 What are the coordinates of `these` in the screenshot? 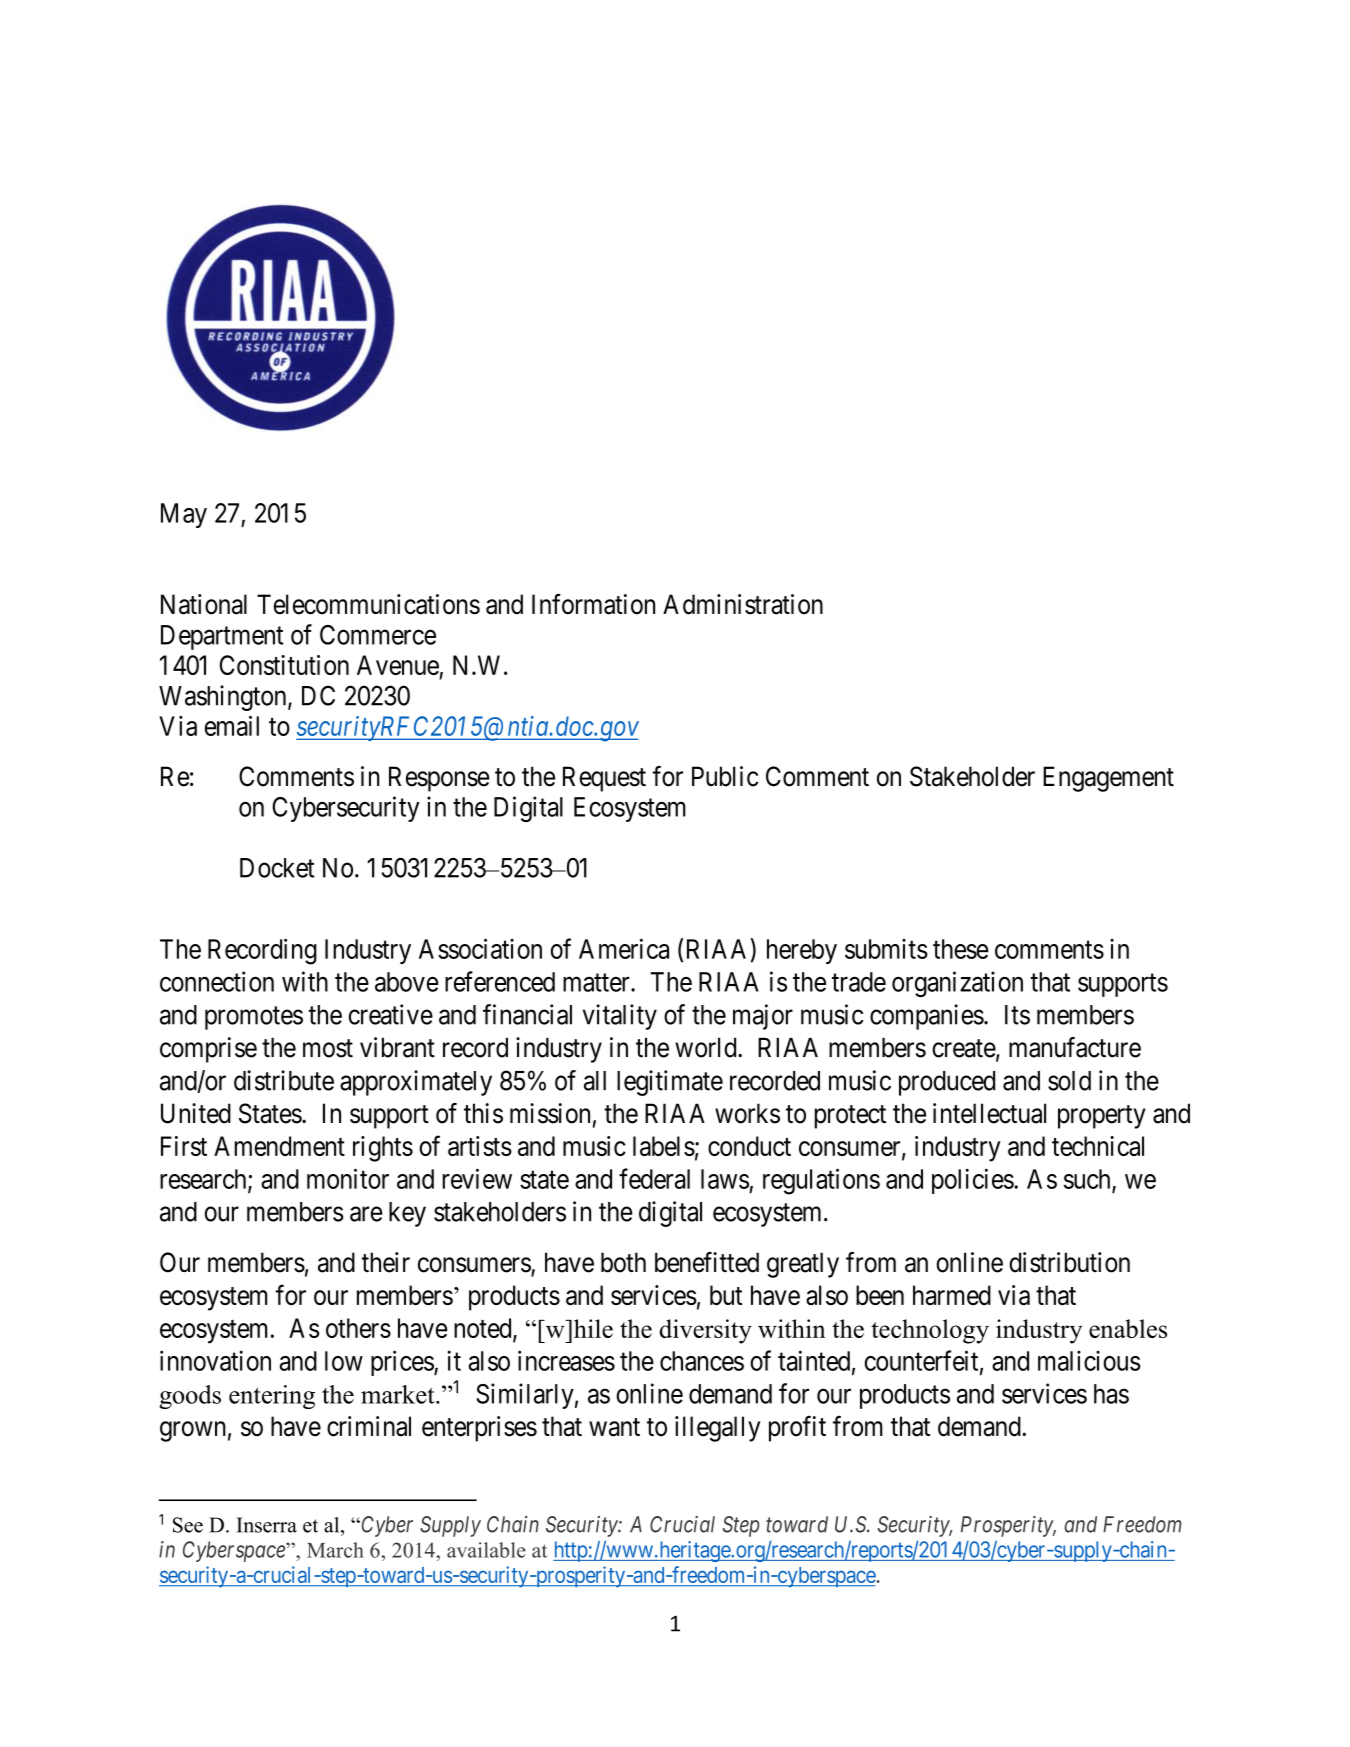 It's located at (960, 949).
